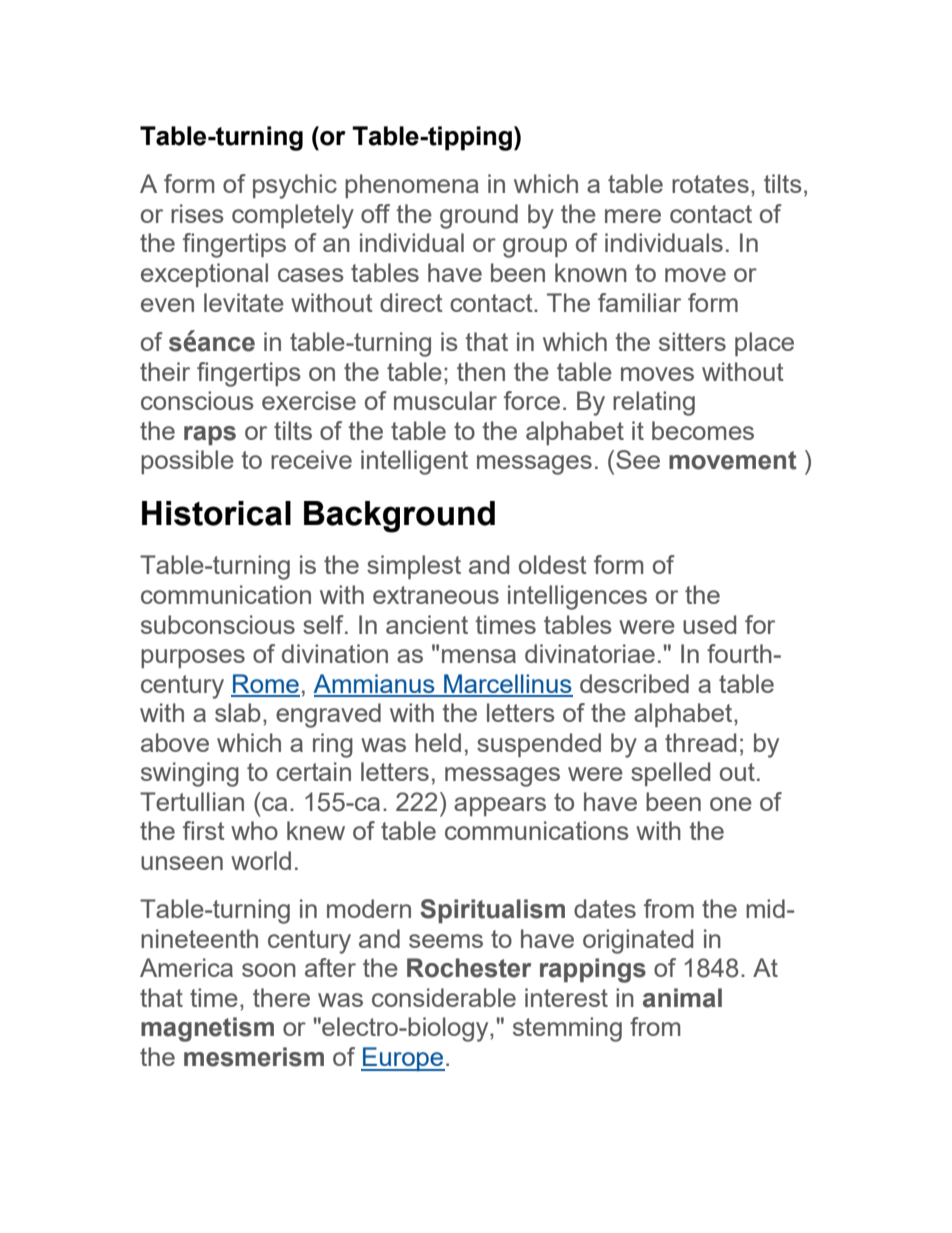 The width and height of the screenshot is (952, 1233). Describe the element at coordinates (197, 213) in the screenshot. I see `rises` at that location.
